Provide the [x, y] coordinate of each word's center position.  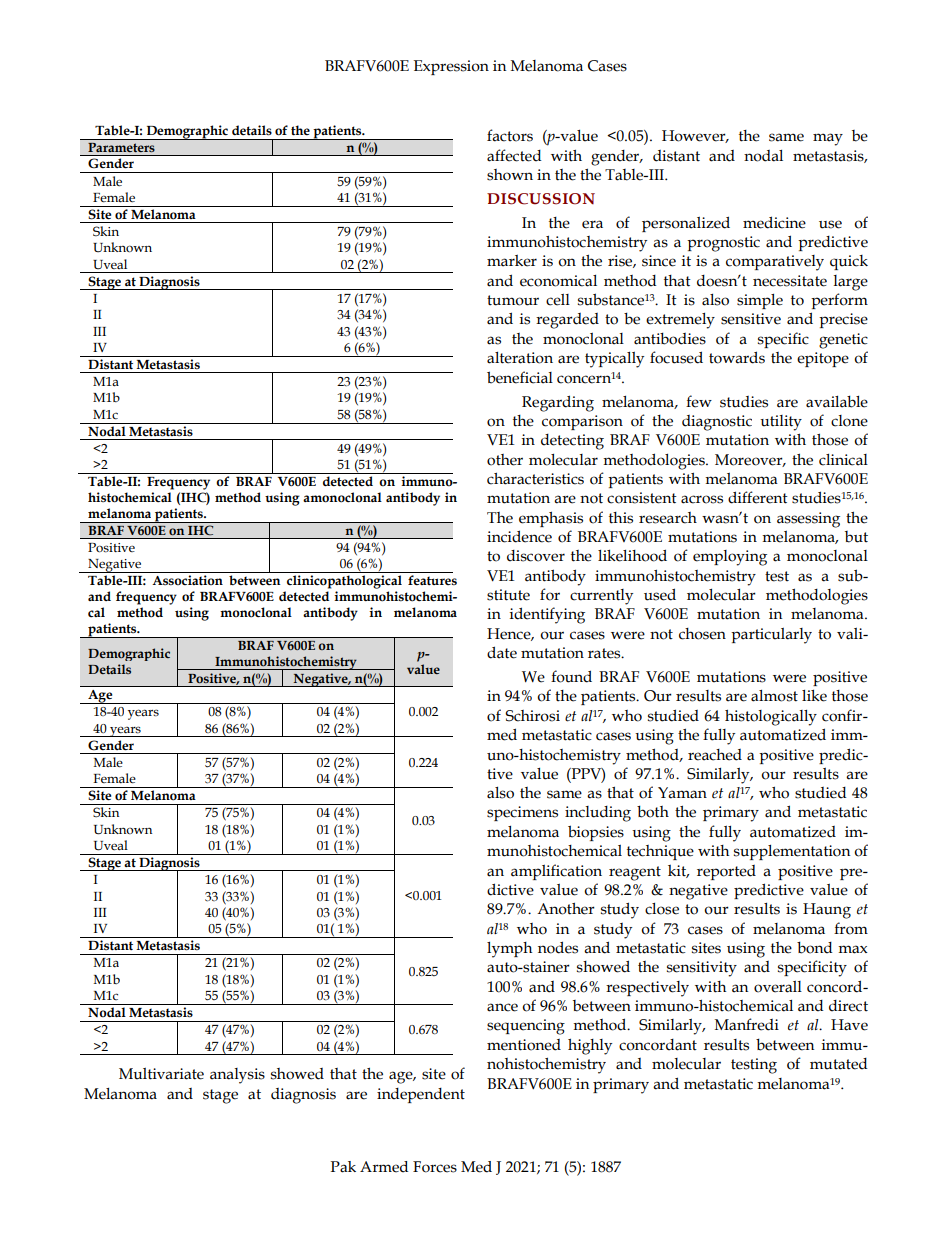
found [571, 676]
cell [558, 300]
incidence [519, 536]
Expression [451, 67]
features [432, 580]
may [828, 139]
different [758, 497]
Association [187, 580]
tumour [513, 300]
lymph [509, 950]
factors [510, 135]
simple [760, 301]
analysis [237, 1076]
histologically [771, 717]
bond [814, 947]
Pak [343, 1167]
